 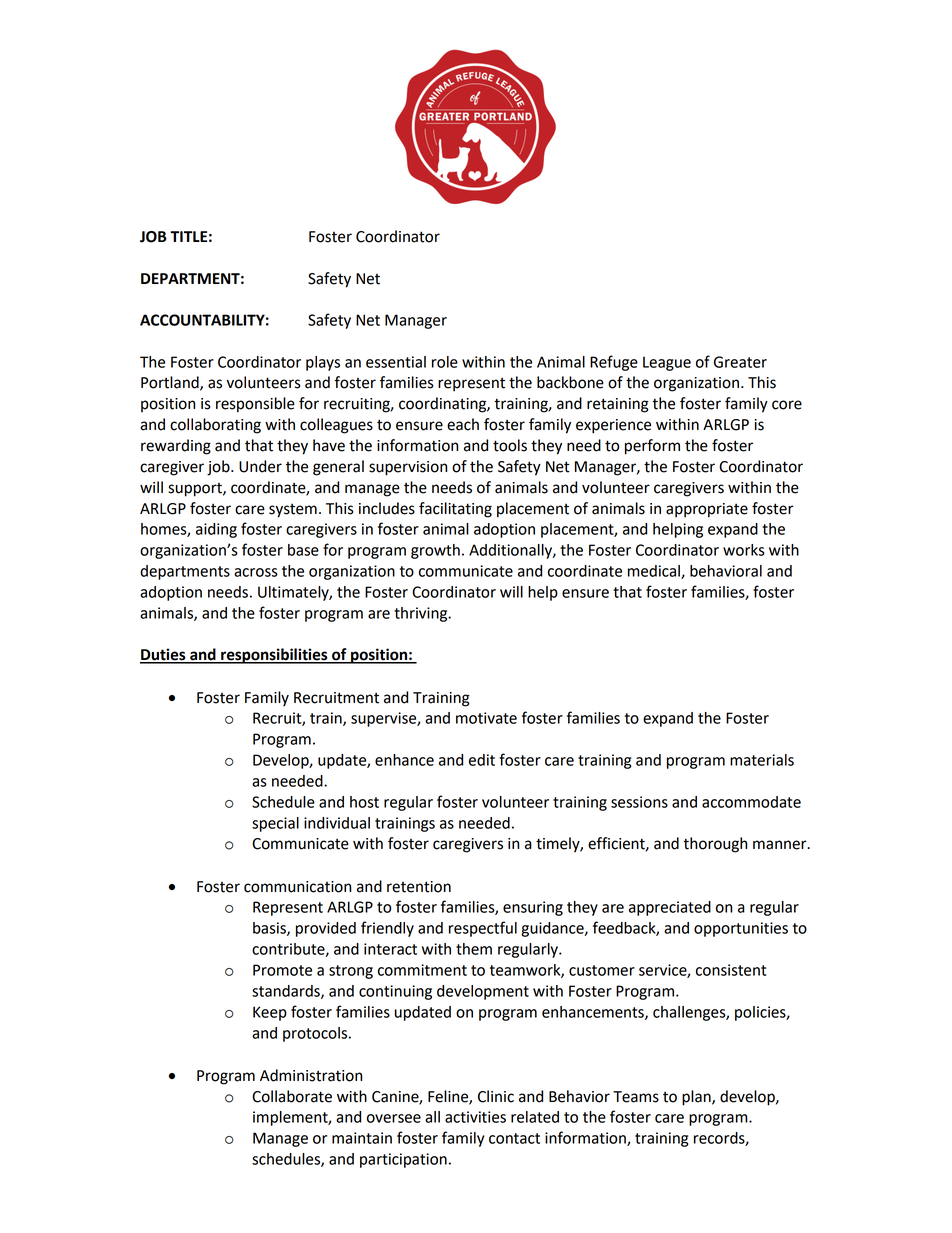 What do you see at coordinates (475, 1117) in the screenshot?
I see `activities` at bounding box center [475, 1117].
